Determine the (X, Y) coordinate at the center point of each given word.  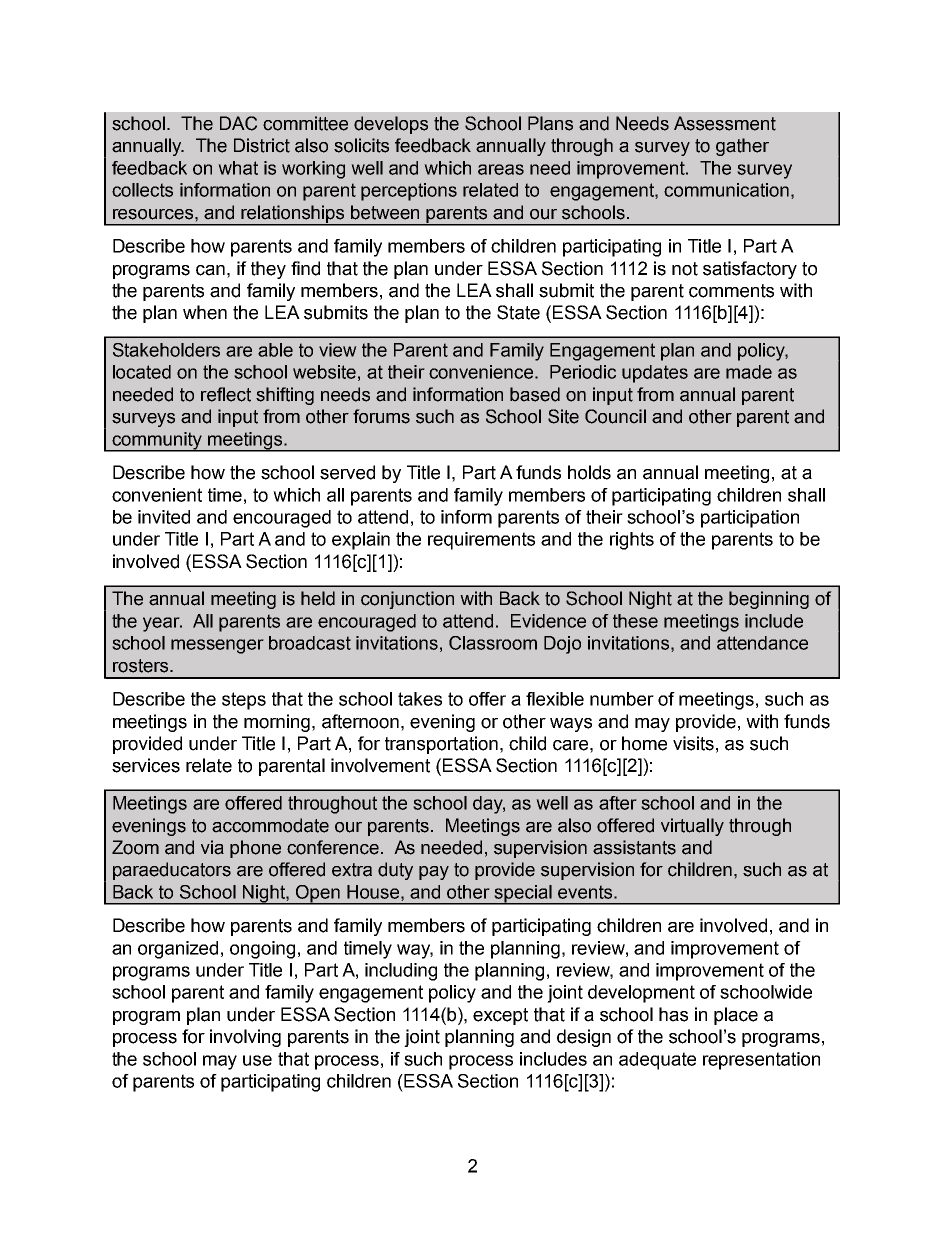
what (238, 168)
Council (615, 416)
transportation (441, 745)
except (500, 1016)
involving (245, 1038)
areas (501, 169)
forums (381, 416)
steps (244, 701)
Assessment (725, 123)
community (157, 442)
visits (693, 743)
